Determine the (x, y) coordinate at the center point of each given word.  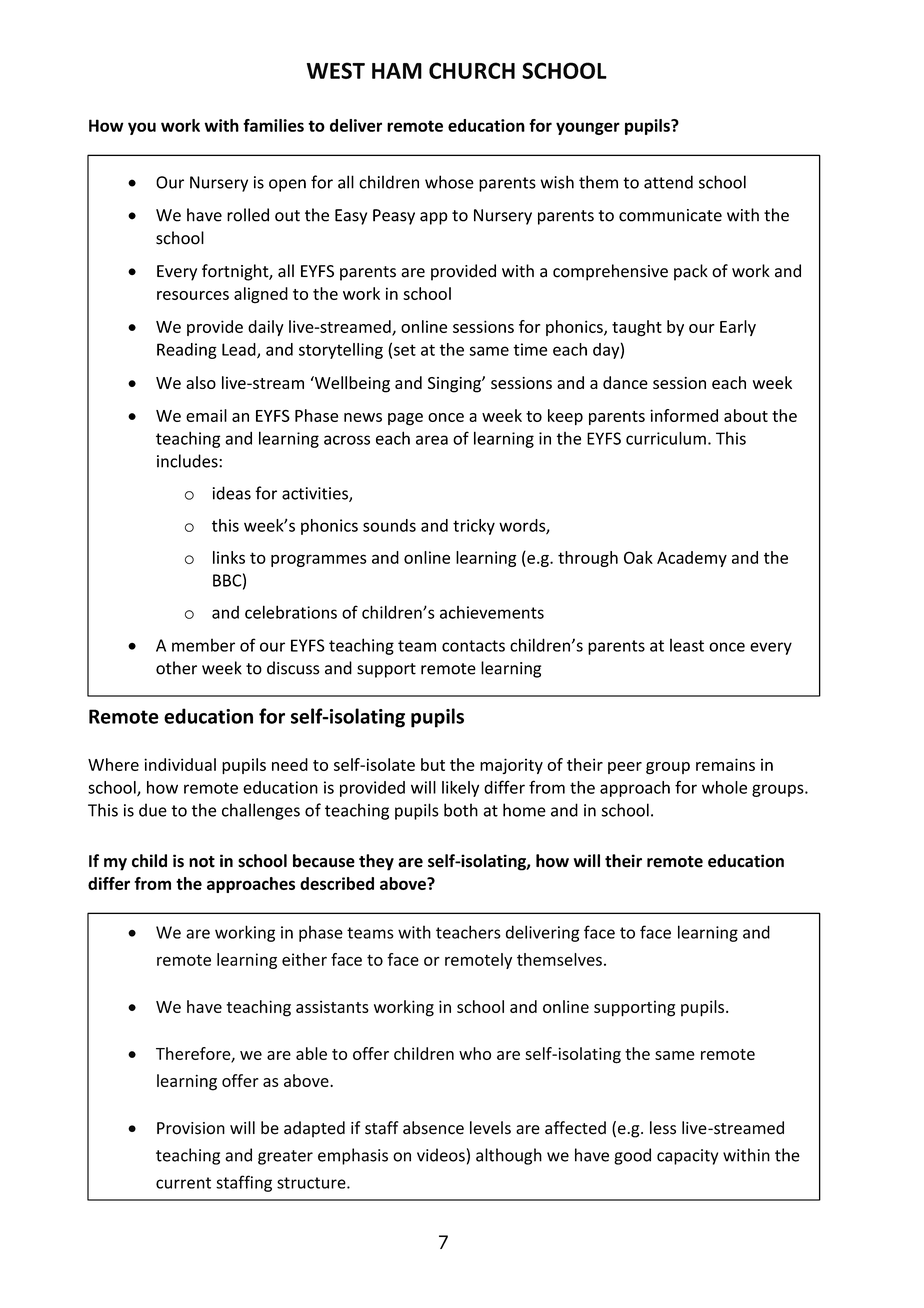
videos (441, 1155)
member (203, 645)
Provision (191, 1128)
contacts (473, 646)
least (687, 645)
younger (588, 128)
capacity (687, 1157)
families (273, 125)
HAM (397, 71)
